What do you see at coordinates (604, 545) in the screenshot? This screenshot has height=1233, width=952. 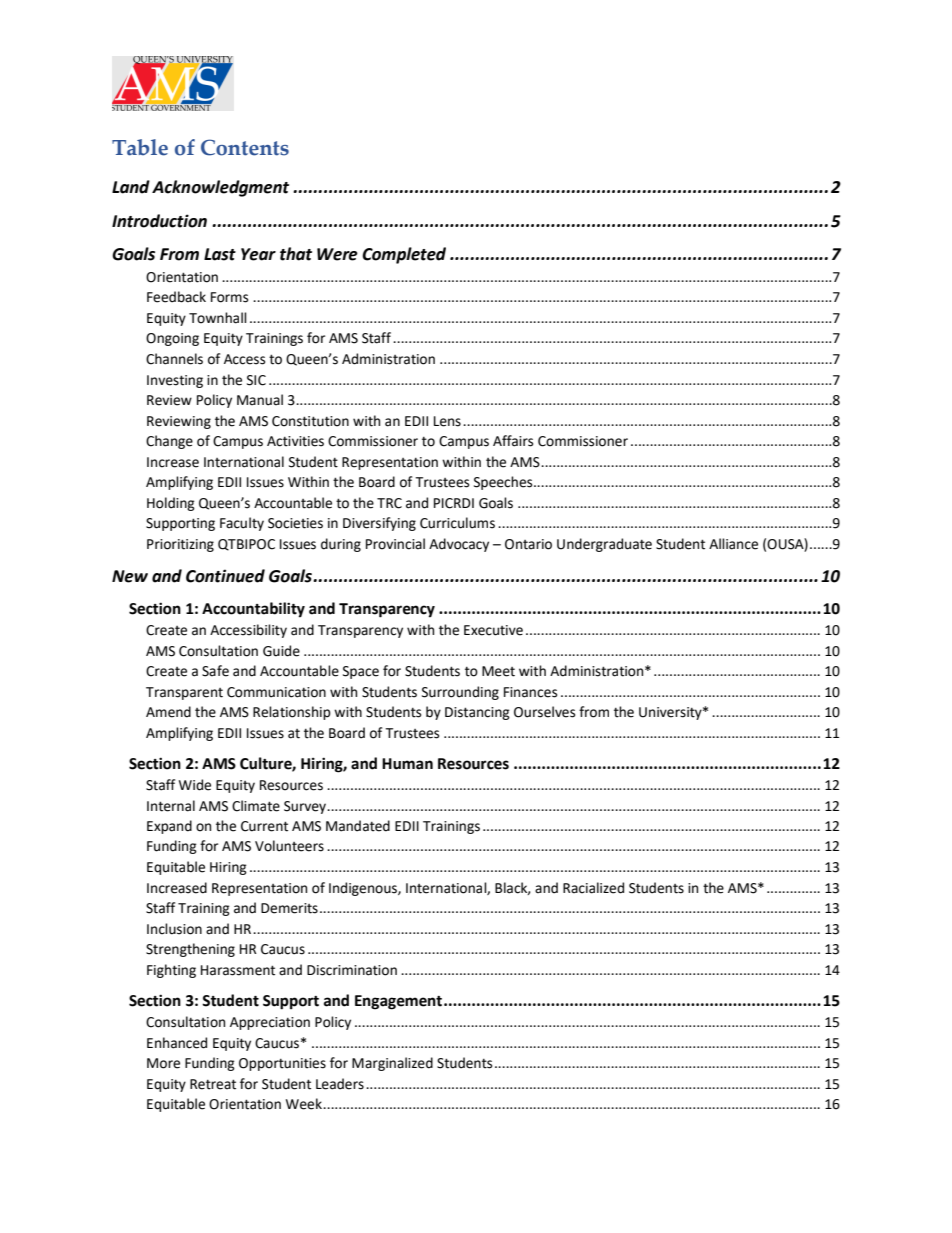 I see `Undergraduate` at bounding box center [604, 545].
